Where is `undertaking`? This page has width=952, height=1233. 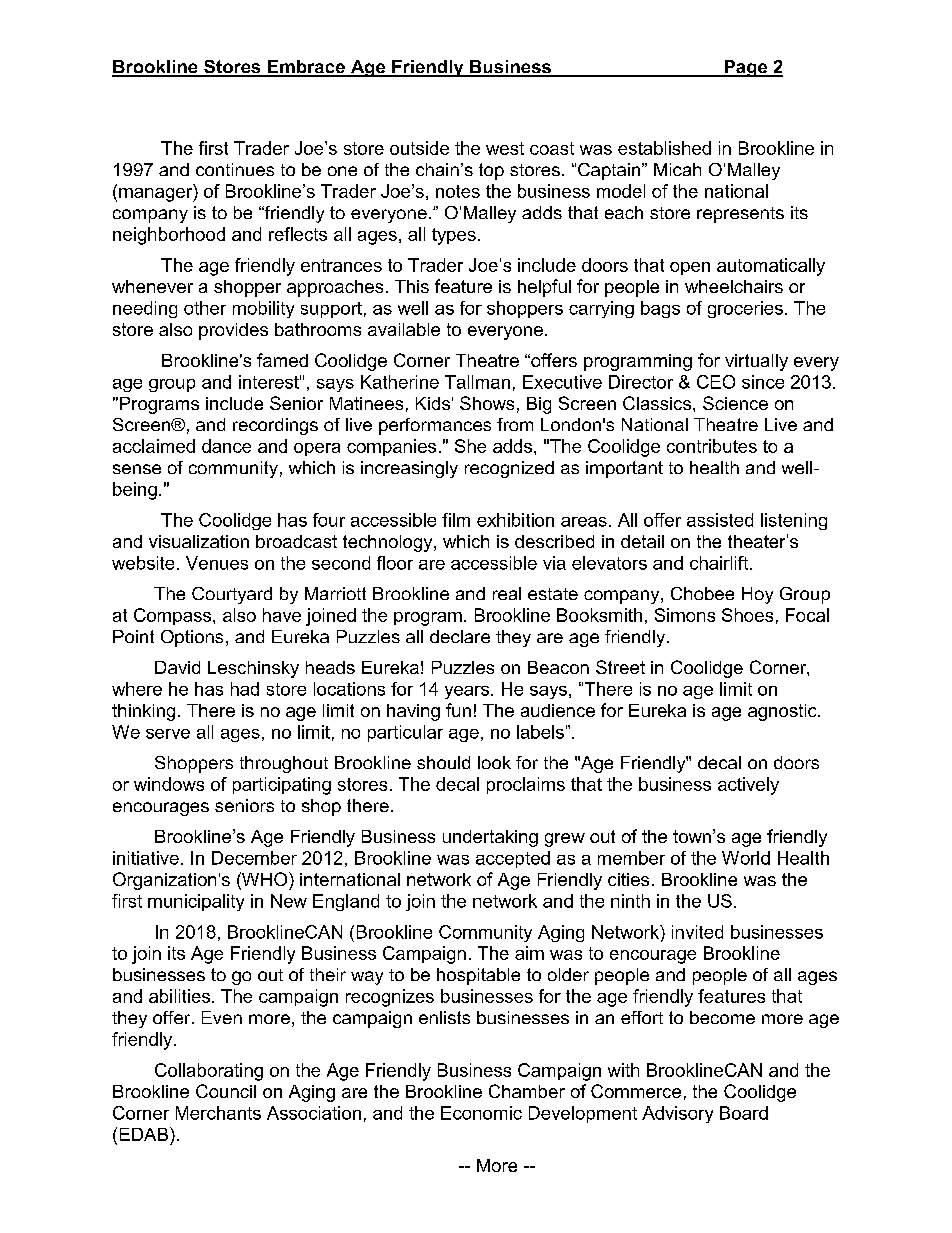 undertaking is located at coordinates (490, 838).
